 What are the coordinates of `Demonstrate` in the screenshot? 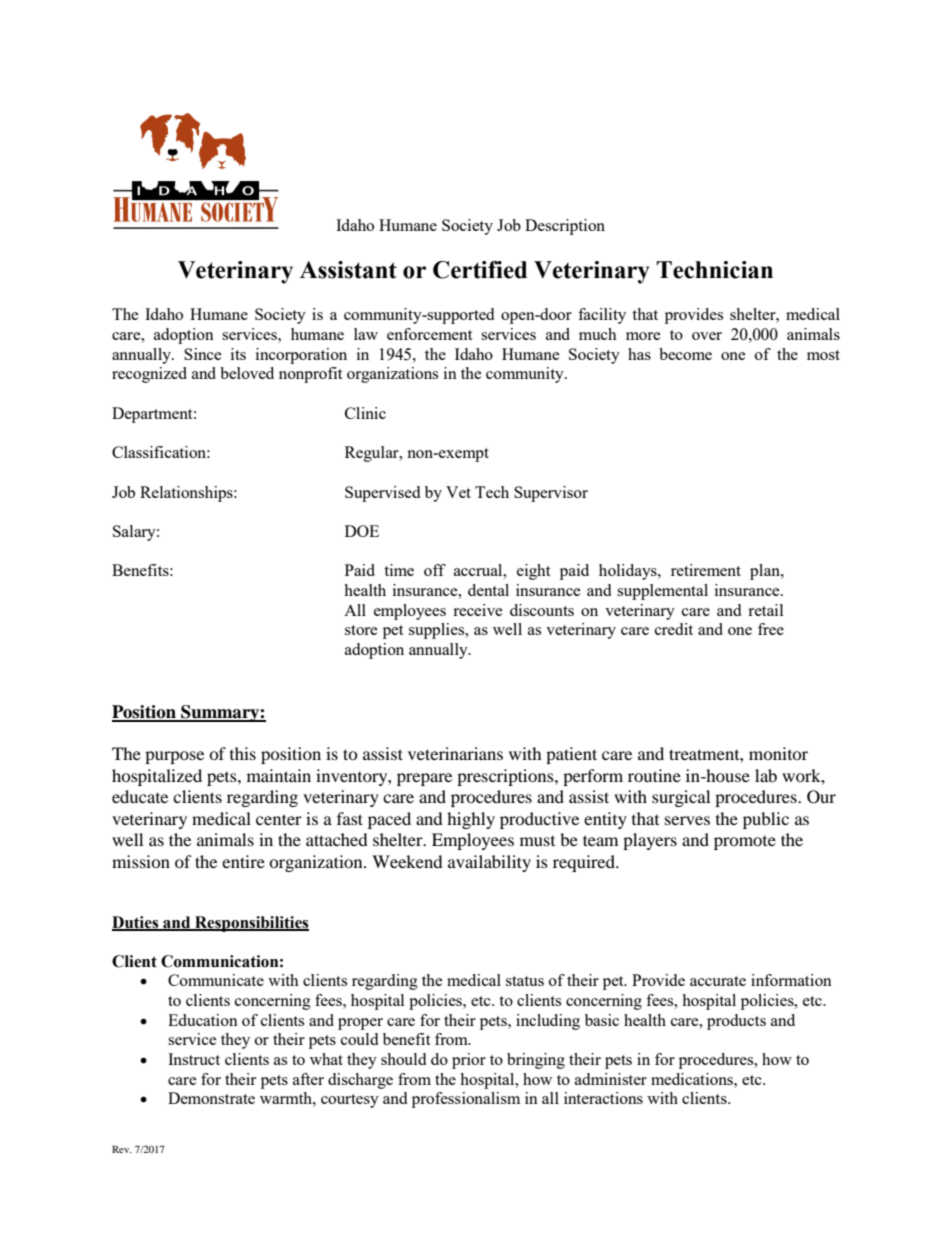 It's located at (211, 1098).
